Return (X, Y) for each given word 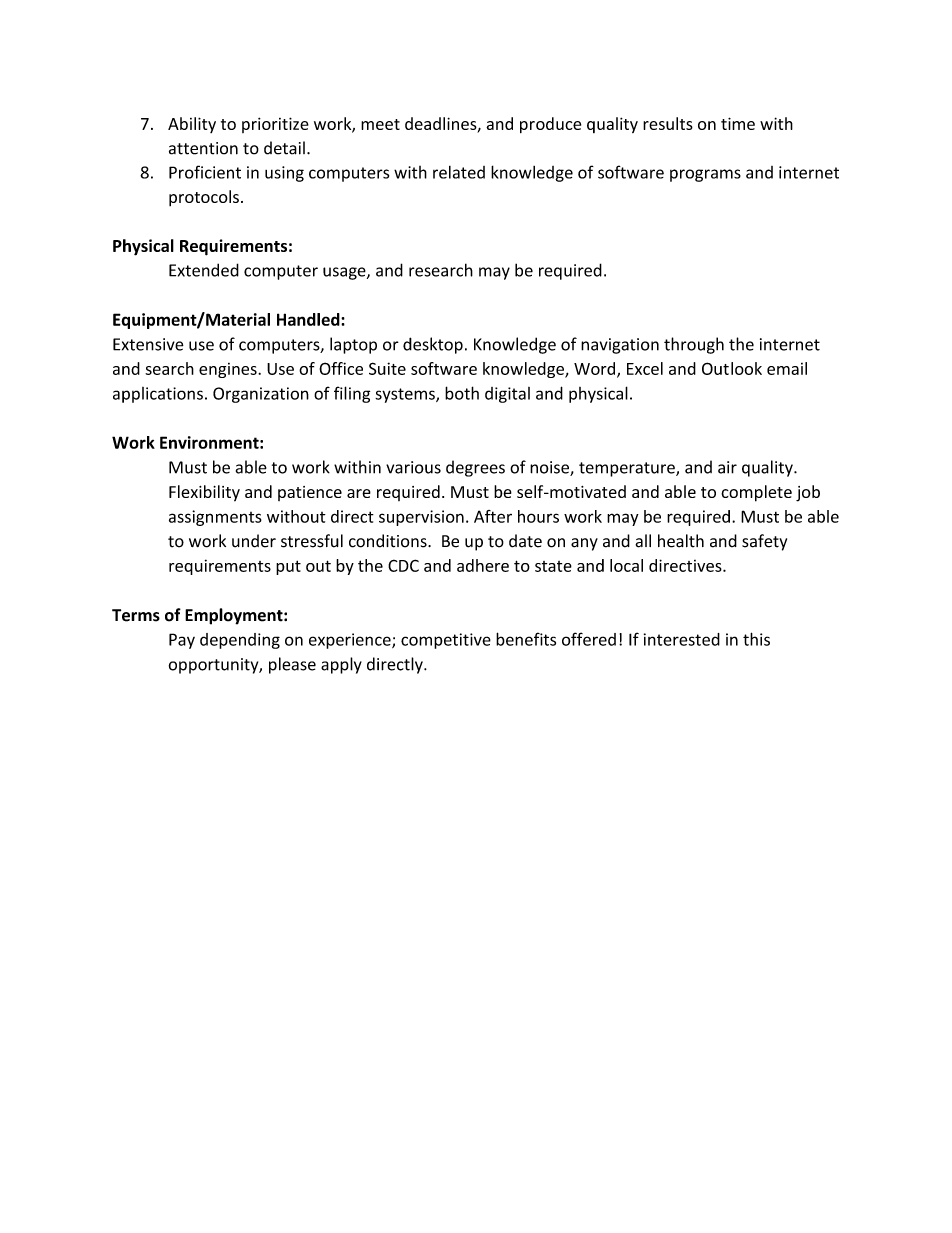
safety (764, 542)
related (459, 172)
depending (240, 641)
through (694, 345)
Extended (204, 270)
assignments (215, 518)
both (462, 393)
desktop (433, 345)
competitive (446, 641)
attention (203, 148)
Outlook (732, 368)
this (756, 639)
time (738, 123)
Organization (261, 395)
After (493, 516)
